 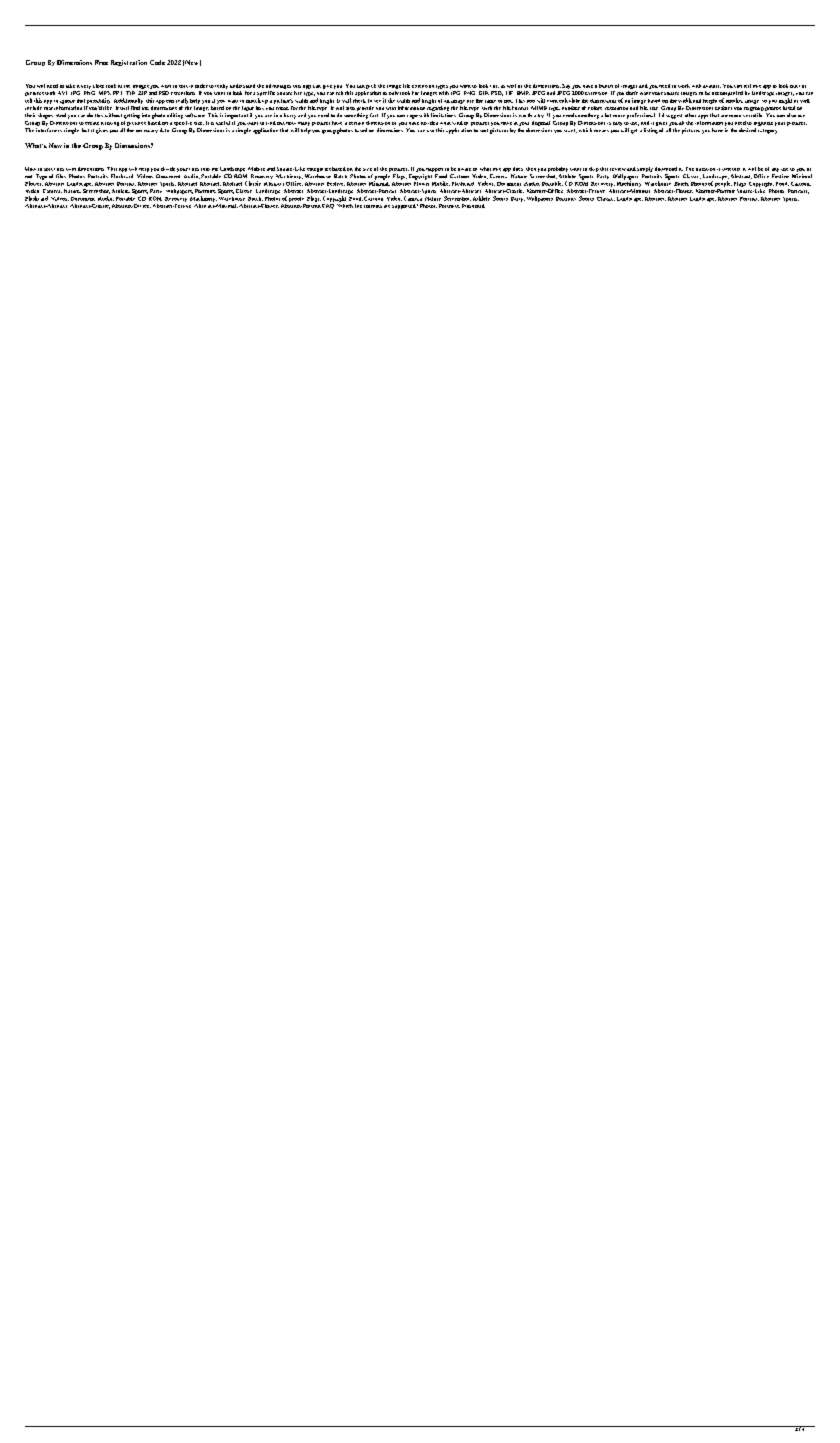 What do you see at coordinates (356, 123) in the screenshot?
I see `certain` at bounding box center [356, 123].
